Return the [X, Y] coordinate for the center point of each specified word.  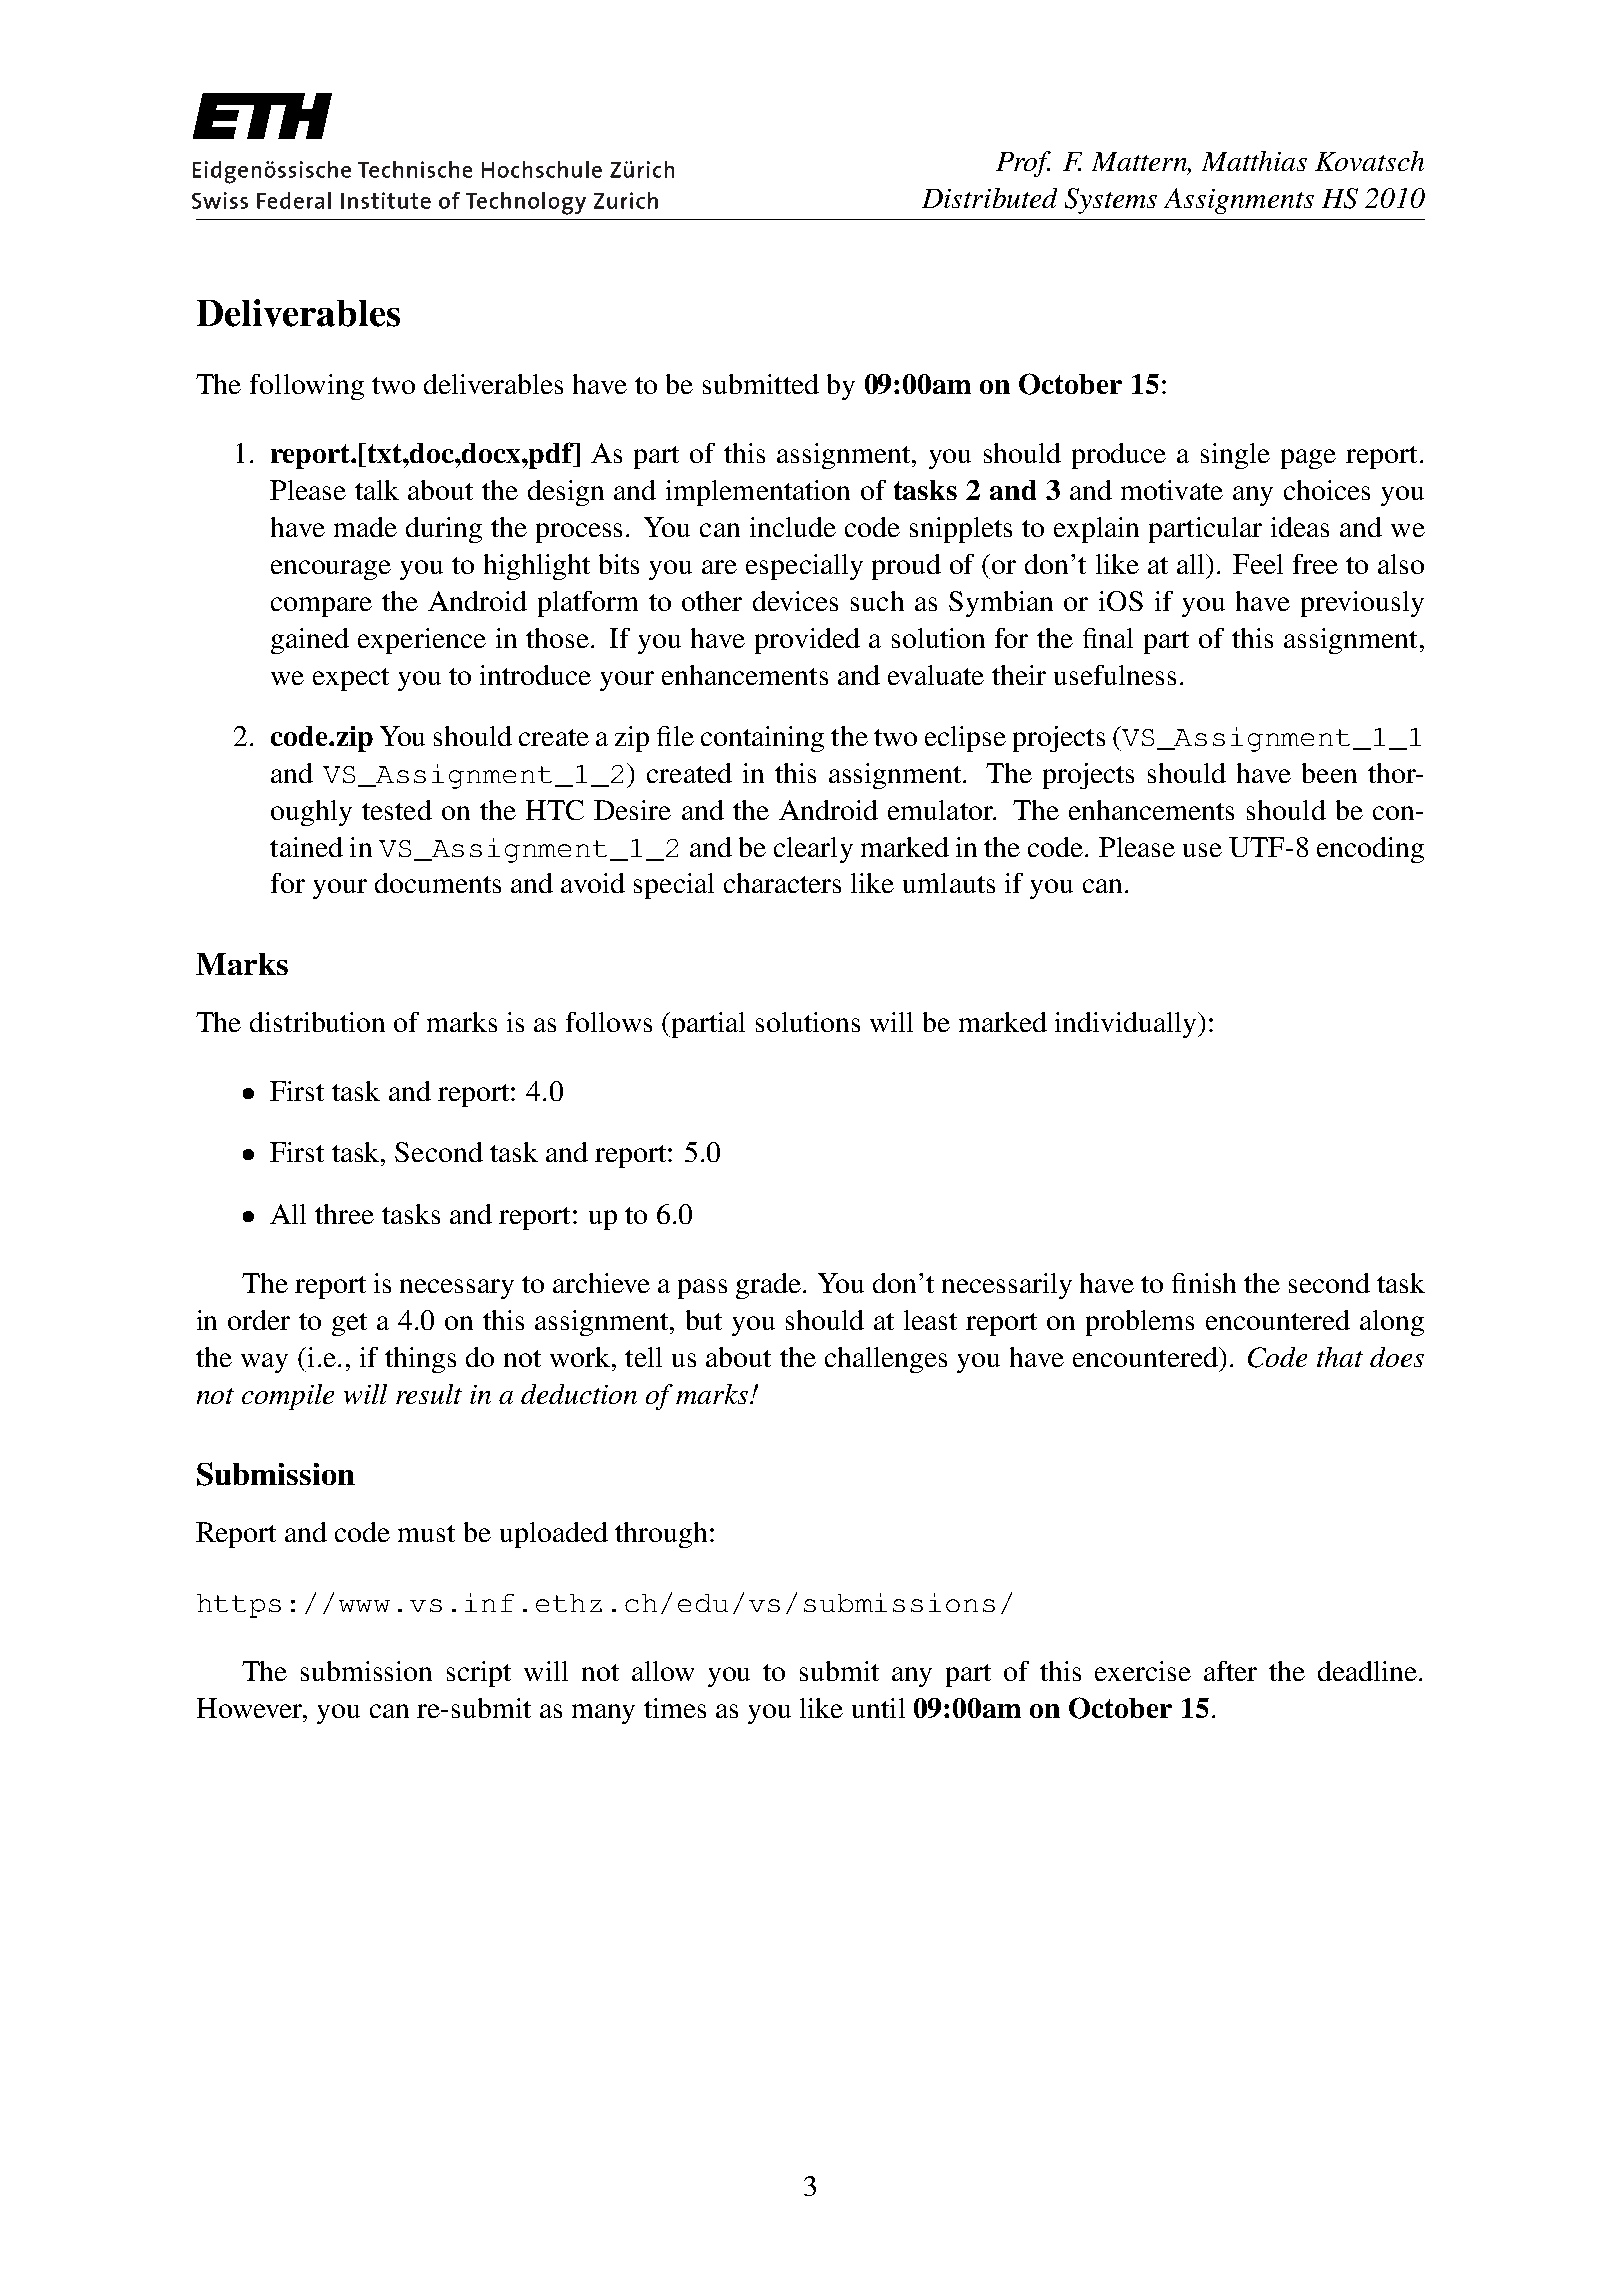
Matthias [1254, 161]
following [307, 387]
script [479, 1674]
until [878, 1708]
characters [782, 883]
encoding [1370, 850]
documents [438, 883]
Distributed [989, 198]
